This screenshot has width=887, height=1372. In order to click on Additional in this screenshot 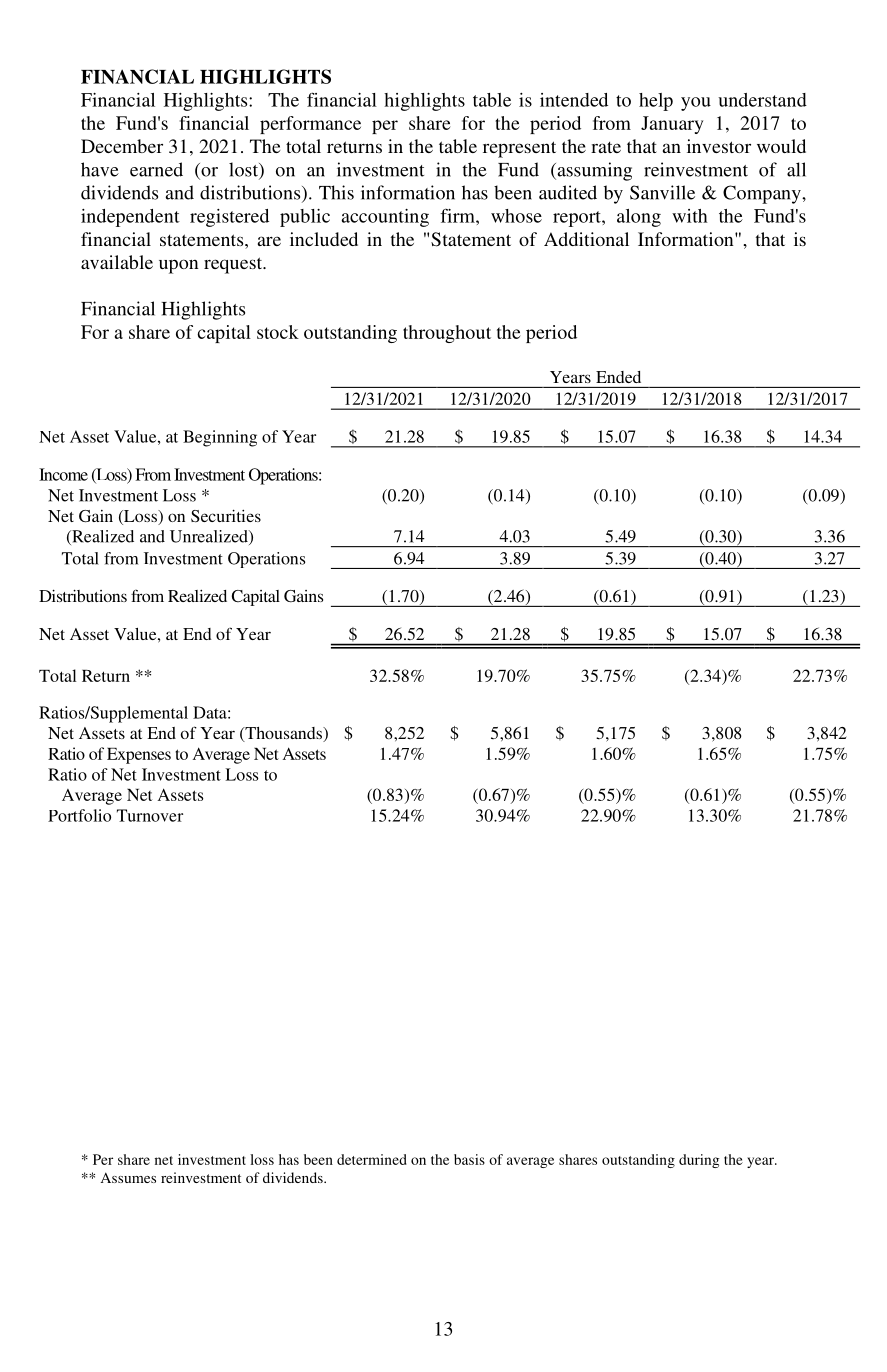, I will do `click(586, 239)`.
